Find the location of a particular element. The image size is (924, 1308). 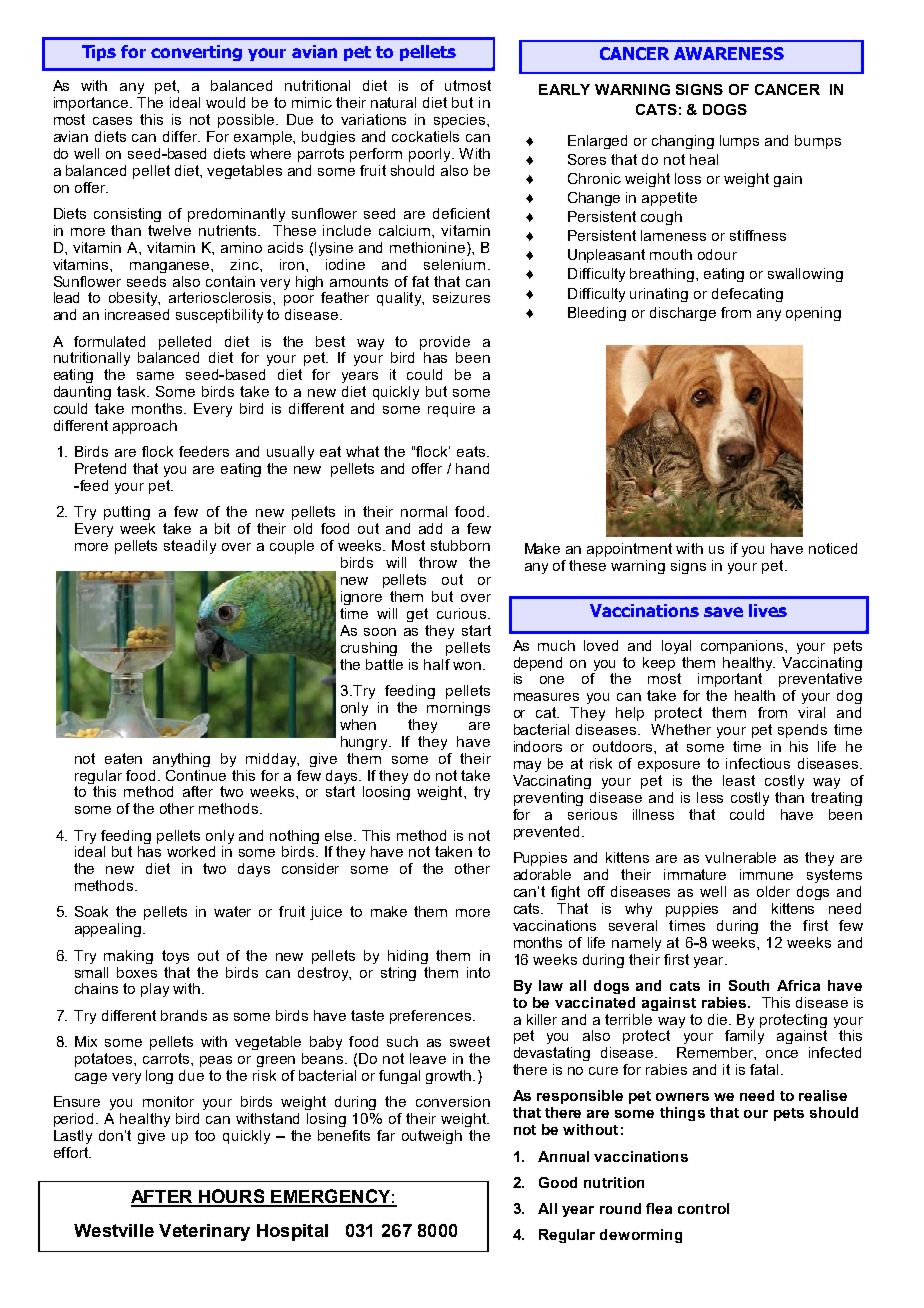

species is located at coordinates (461, 121).
